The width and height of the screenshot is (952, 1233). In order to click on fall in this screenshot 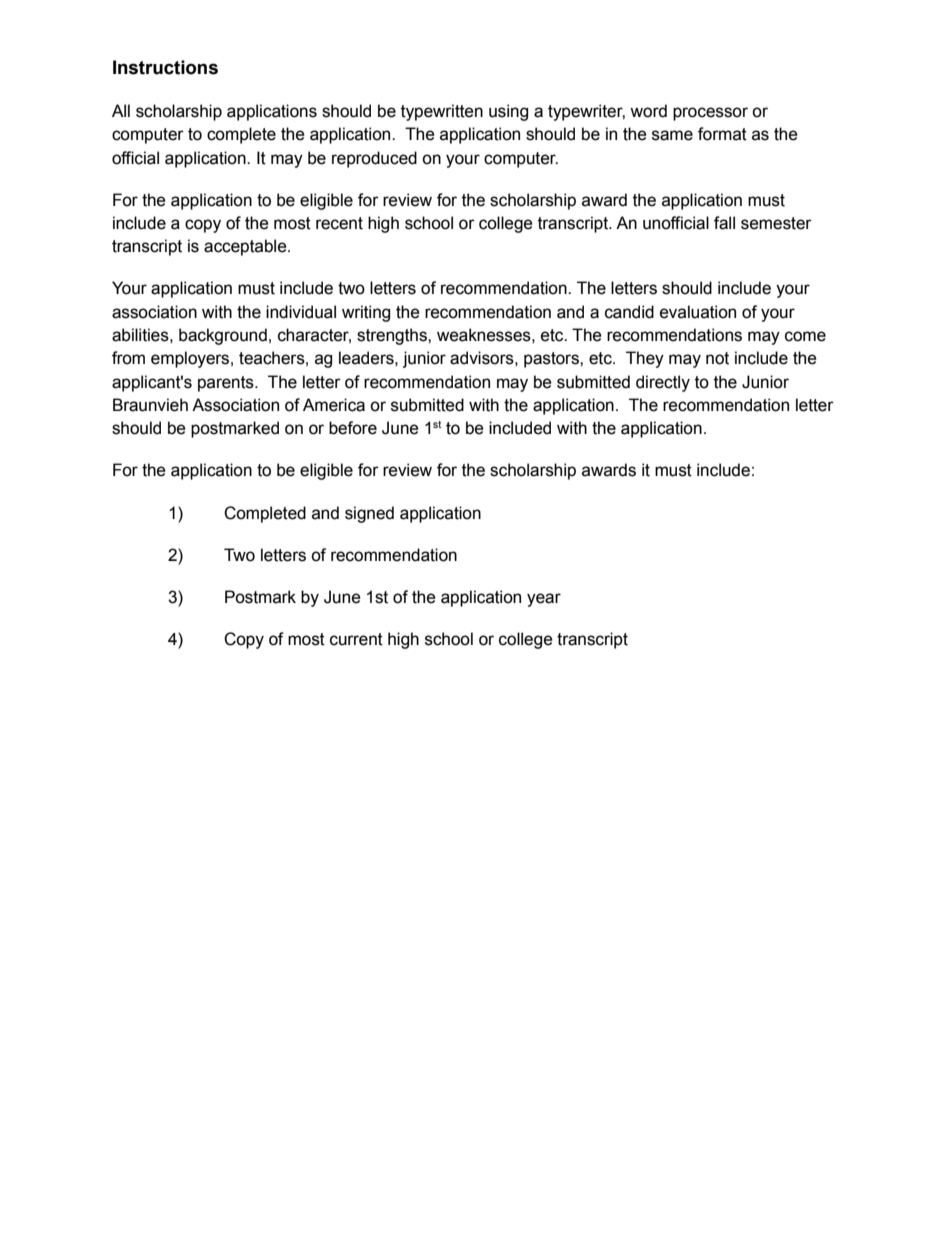, I will do `click(724, 223)`.
